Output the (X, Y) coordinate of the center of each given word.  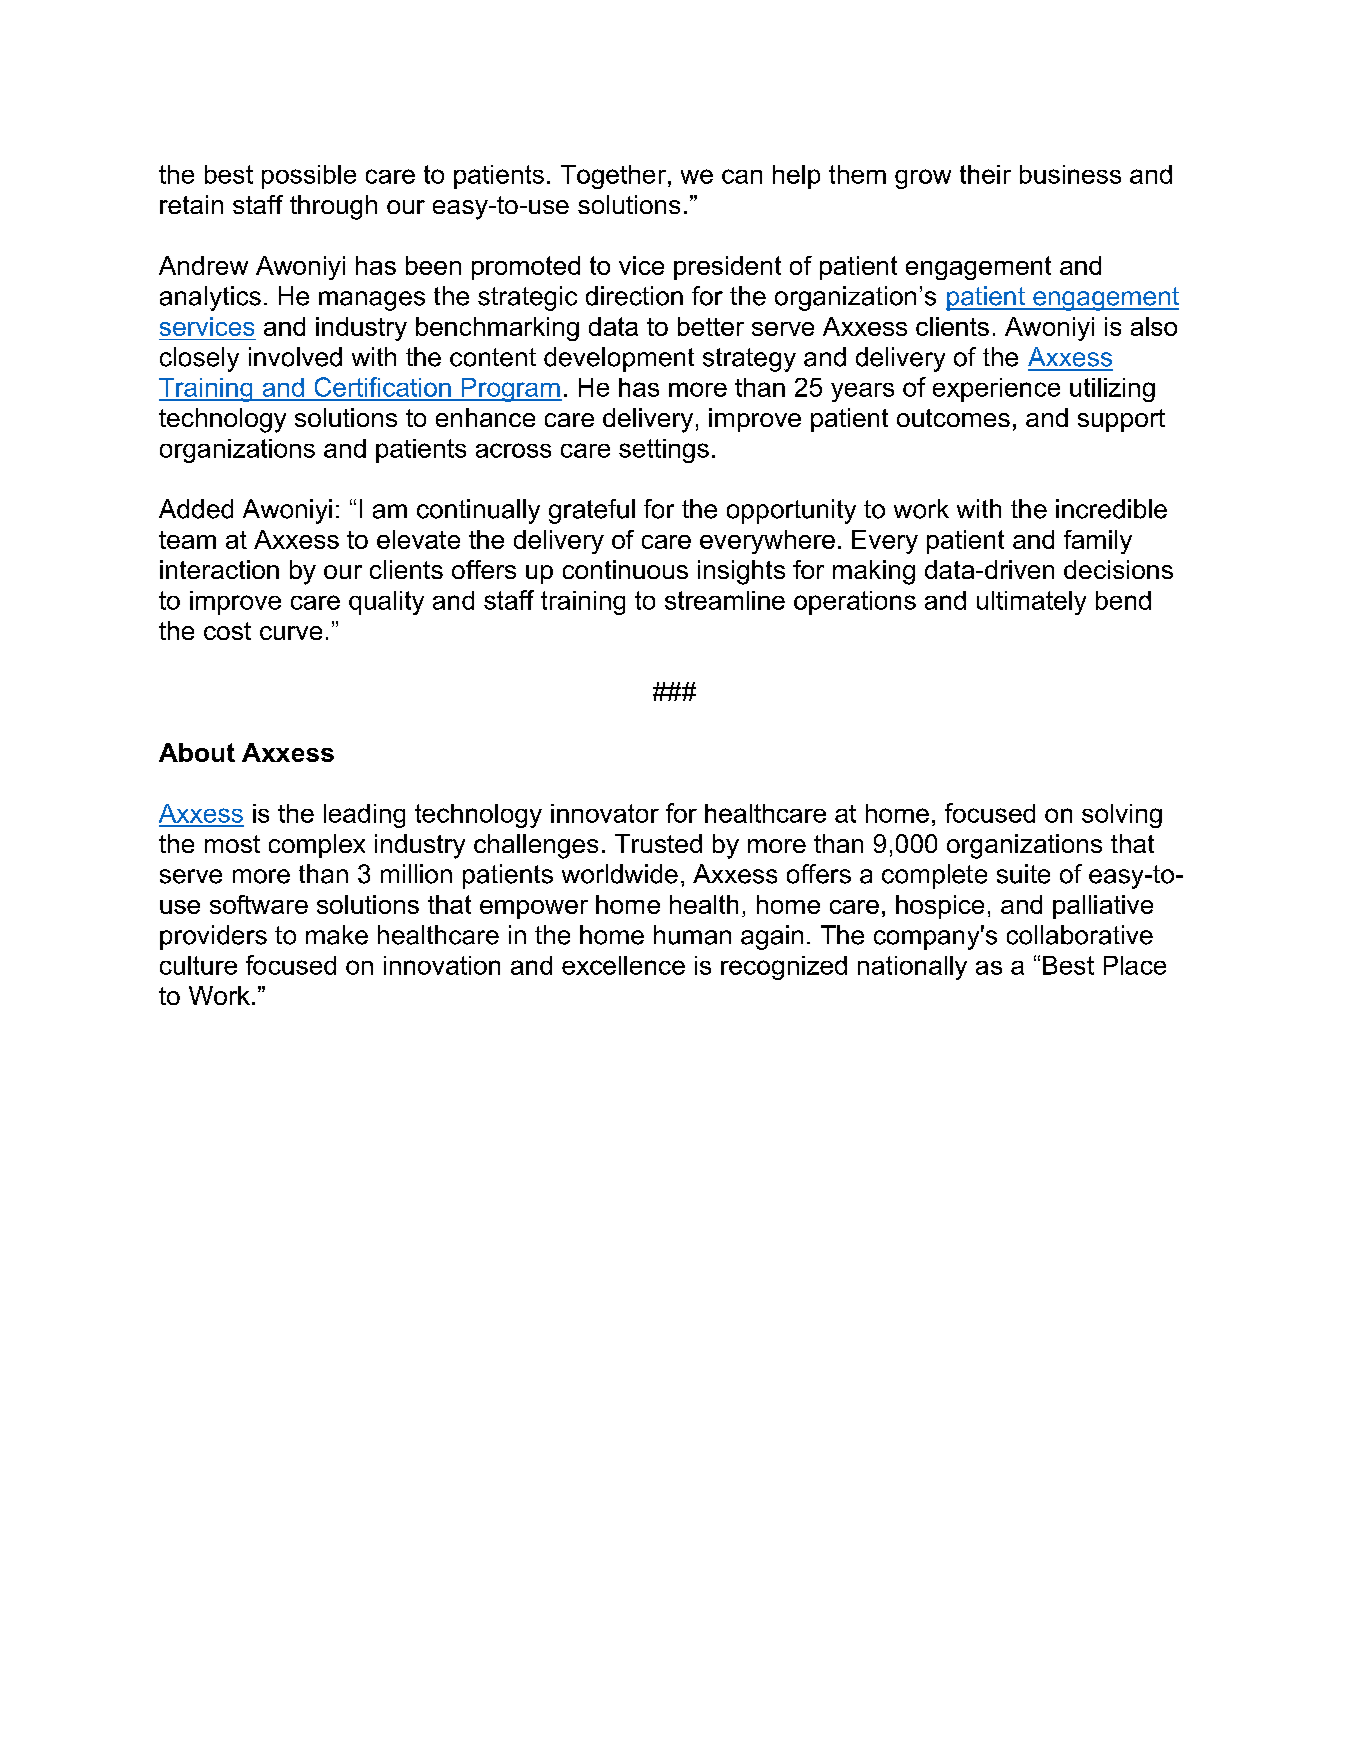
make (337, 935)
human (692, 935)
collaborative (1080, 935)
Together (615, 177)
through (333, 207)
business (1070, 174)
